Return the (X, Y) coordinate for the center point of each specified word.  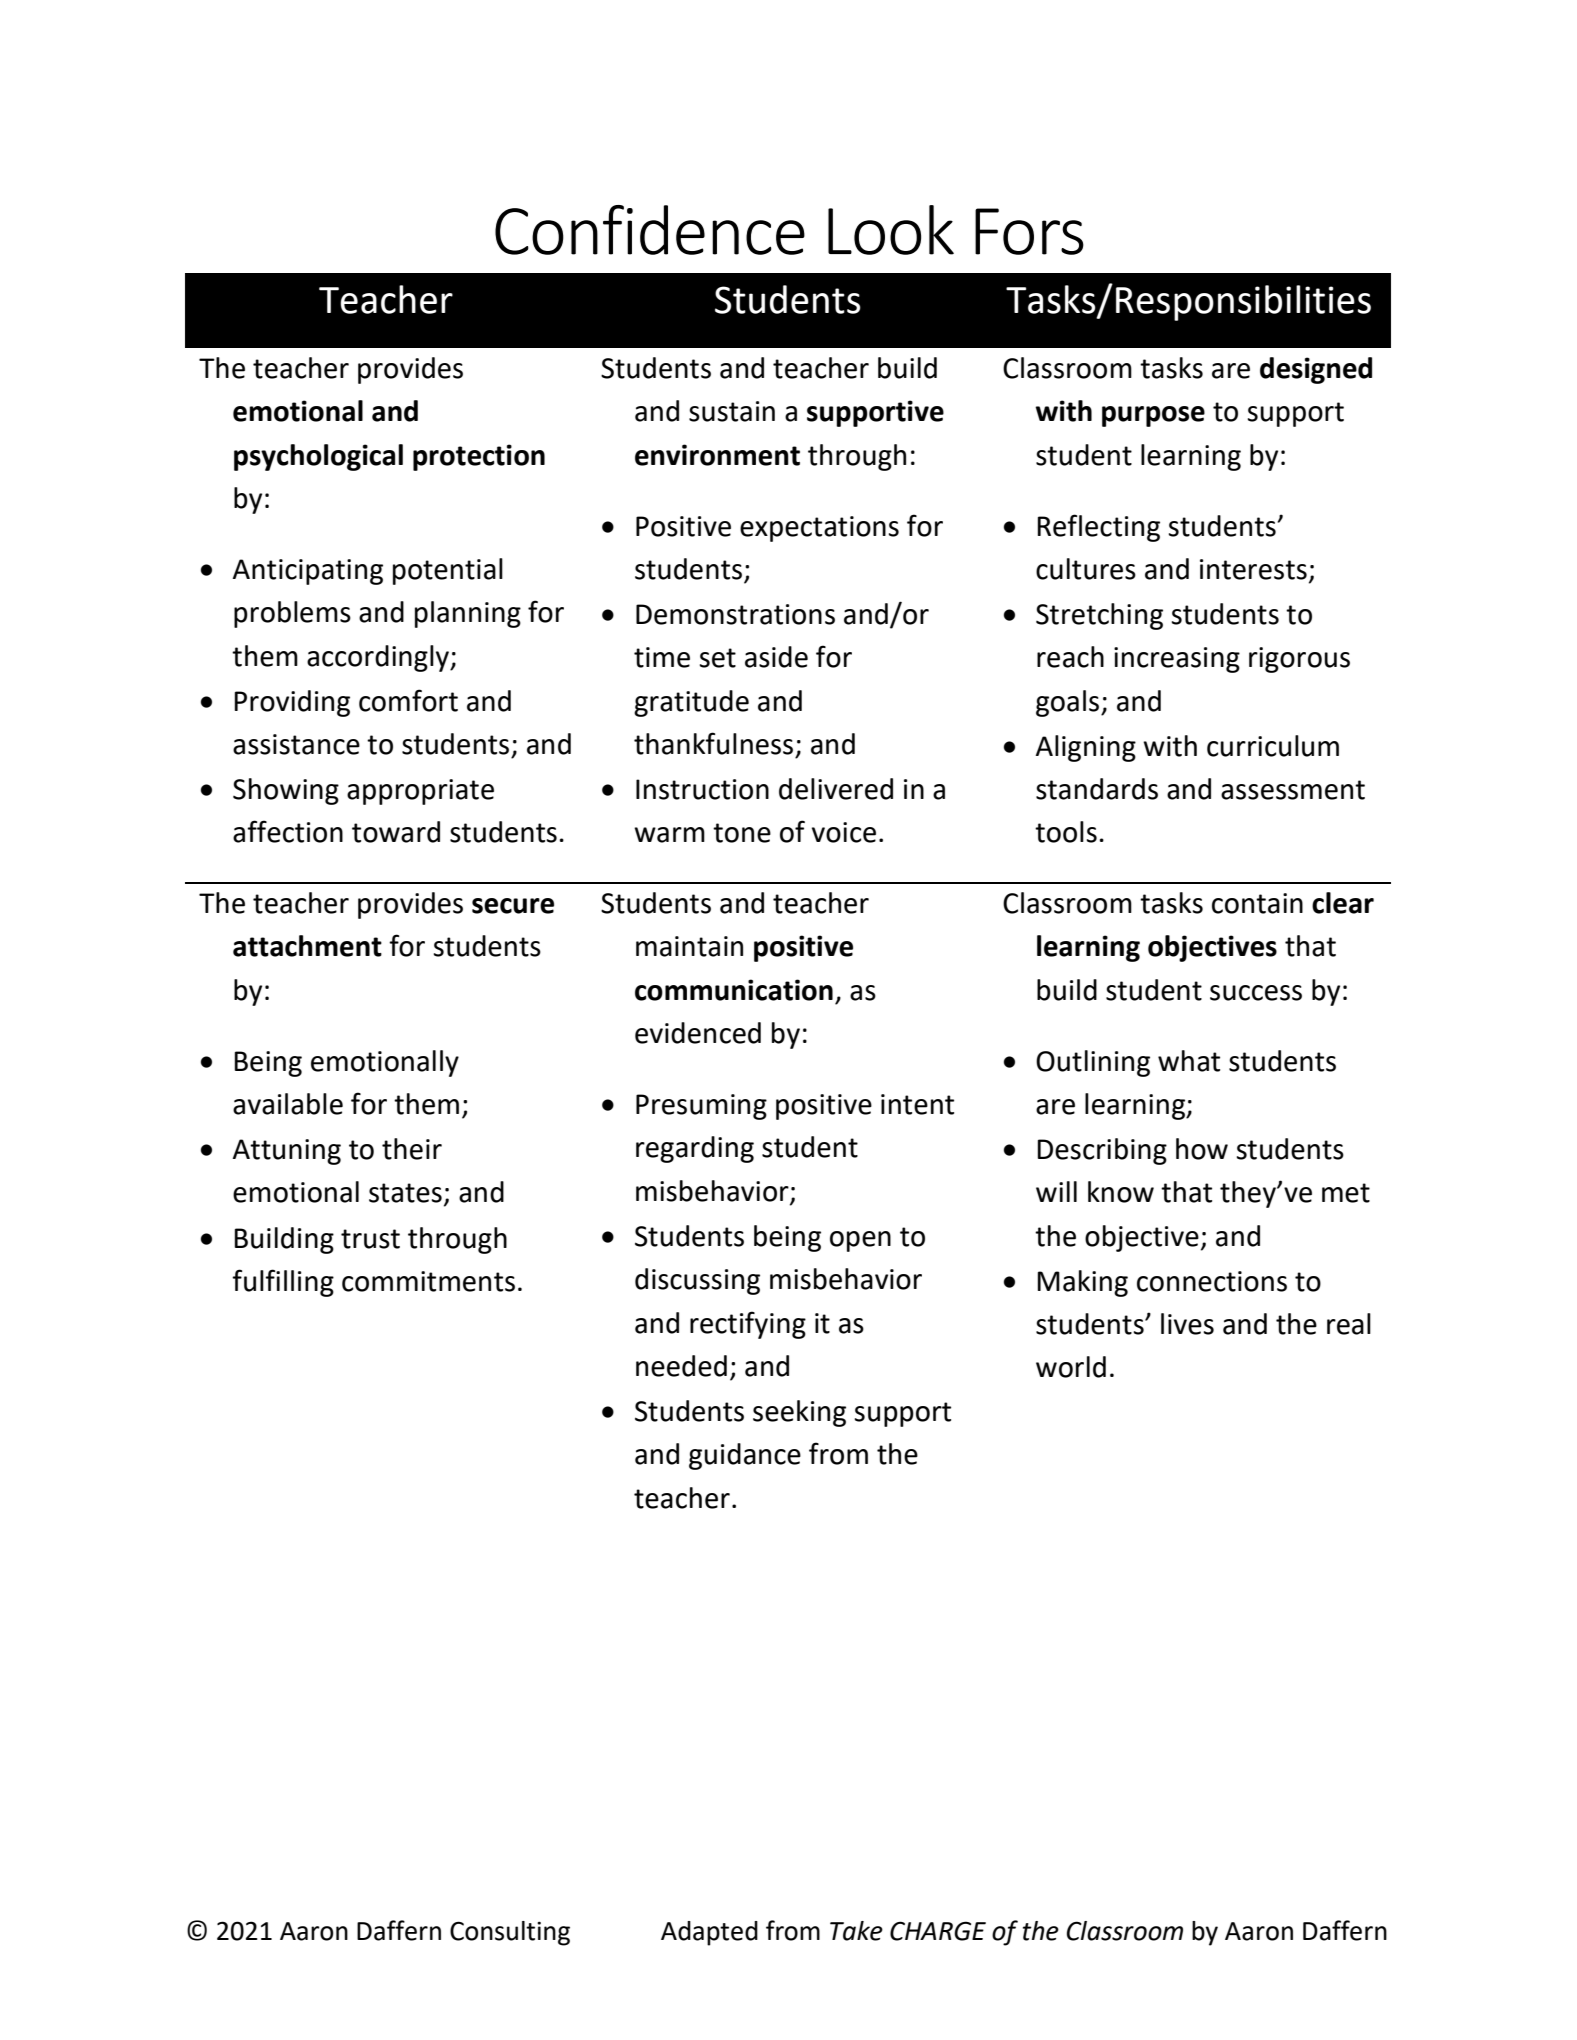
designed (1316, 370)
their (412, 1149)
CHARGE (938, 1931)
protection (479, 457)
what (1189, 1061)
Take (856, 1931)
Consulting (510, 1933)
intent (917, 1104)
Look (891, 230)
